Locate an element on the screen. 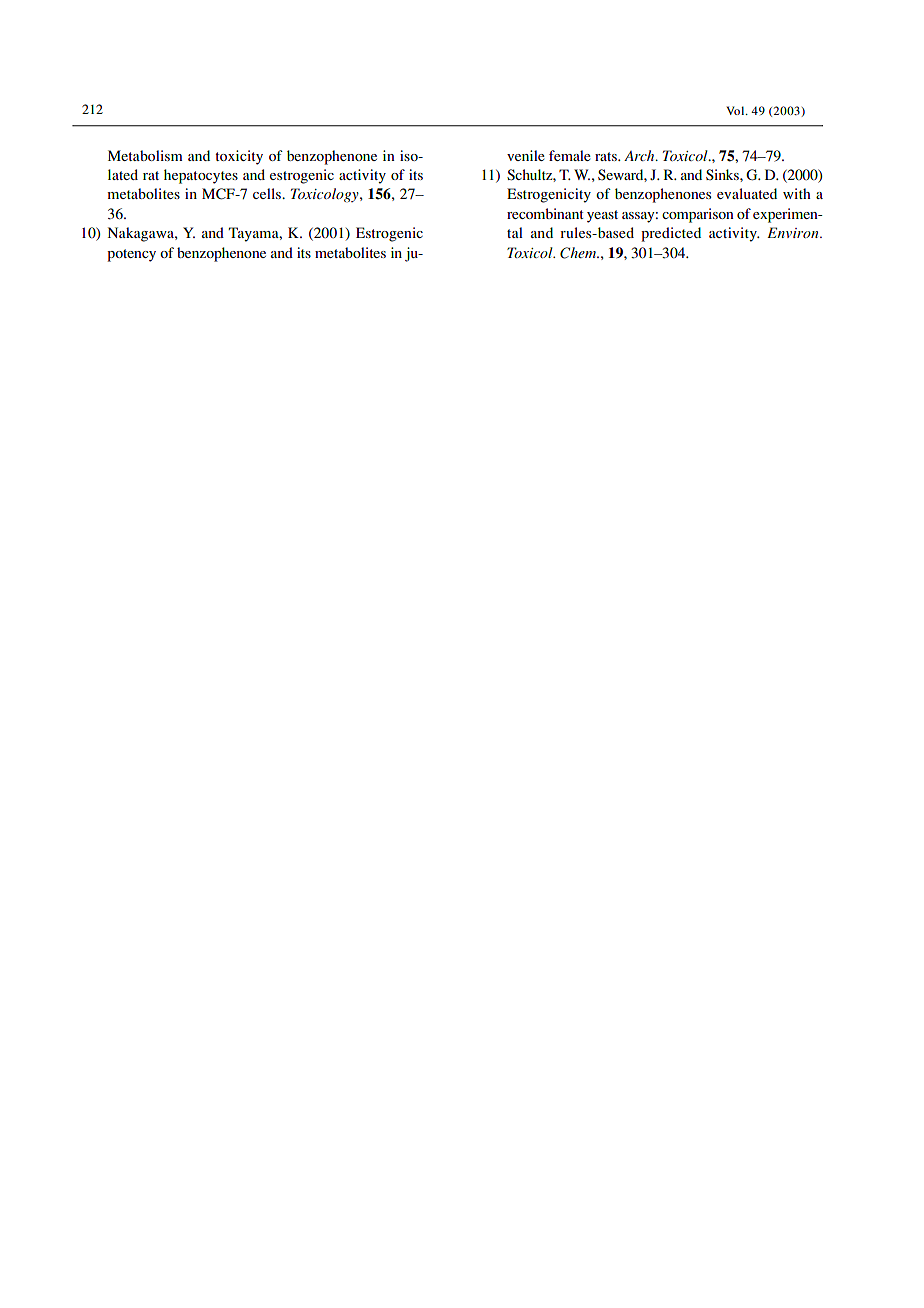  rats is located at coordinates (607, 156).
